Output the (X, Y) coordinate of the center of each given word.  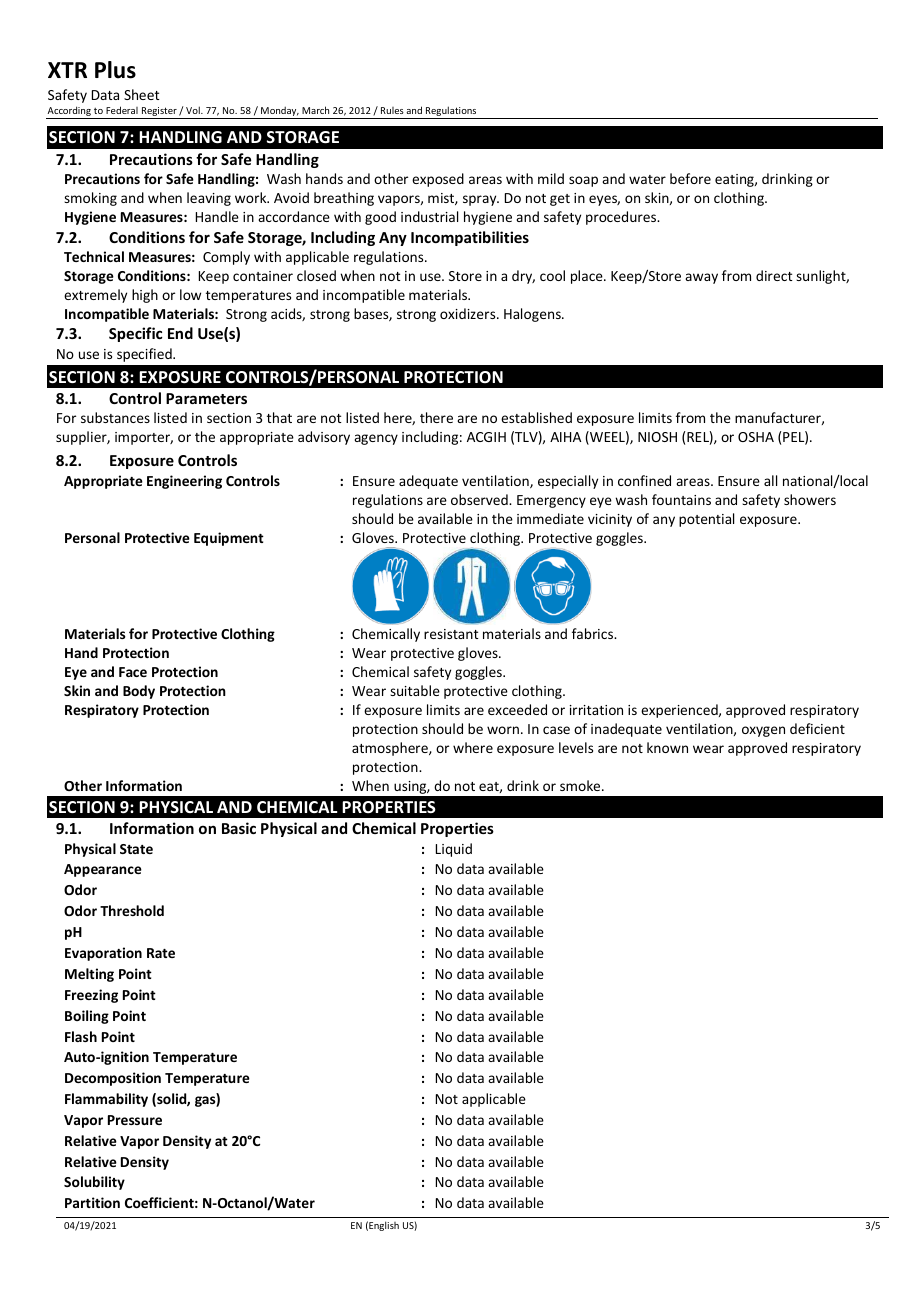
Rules (392, 110)
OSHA (756, 437)
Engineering (184, 482)
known (667, 747)
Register (159, 113)
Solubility (94, 1183)
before (690, 178)
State (136, 849)
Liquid (454, 850)
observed (480, 499)
